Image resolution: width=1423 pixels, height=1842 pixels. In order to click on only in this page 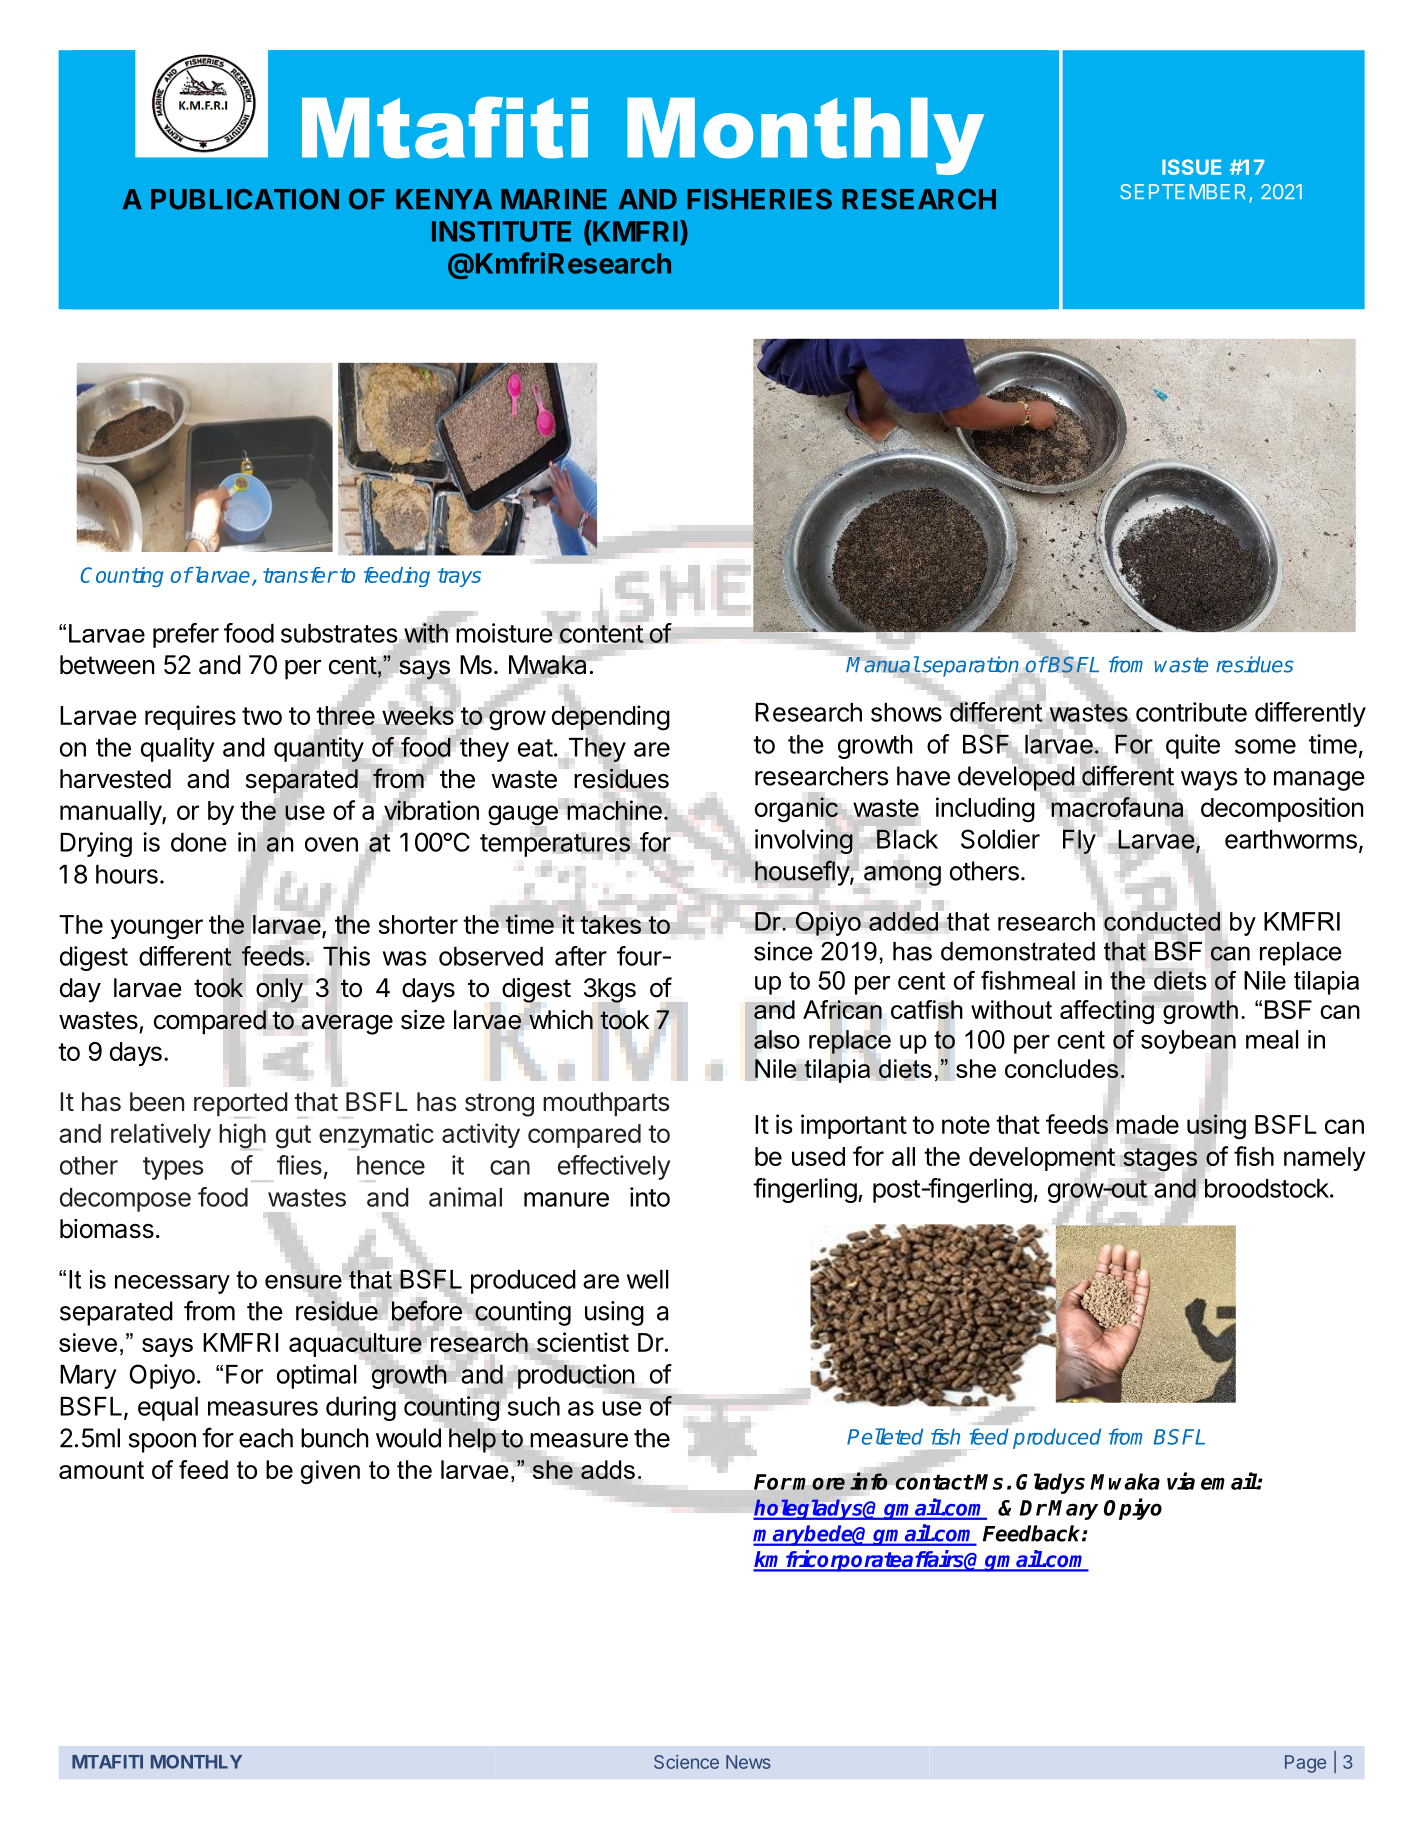, I will do `click(279, 990)`.
